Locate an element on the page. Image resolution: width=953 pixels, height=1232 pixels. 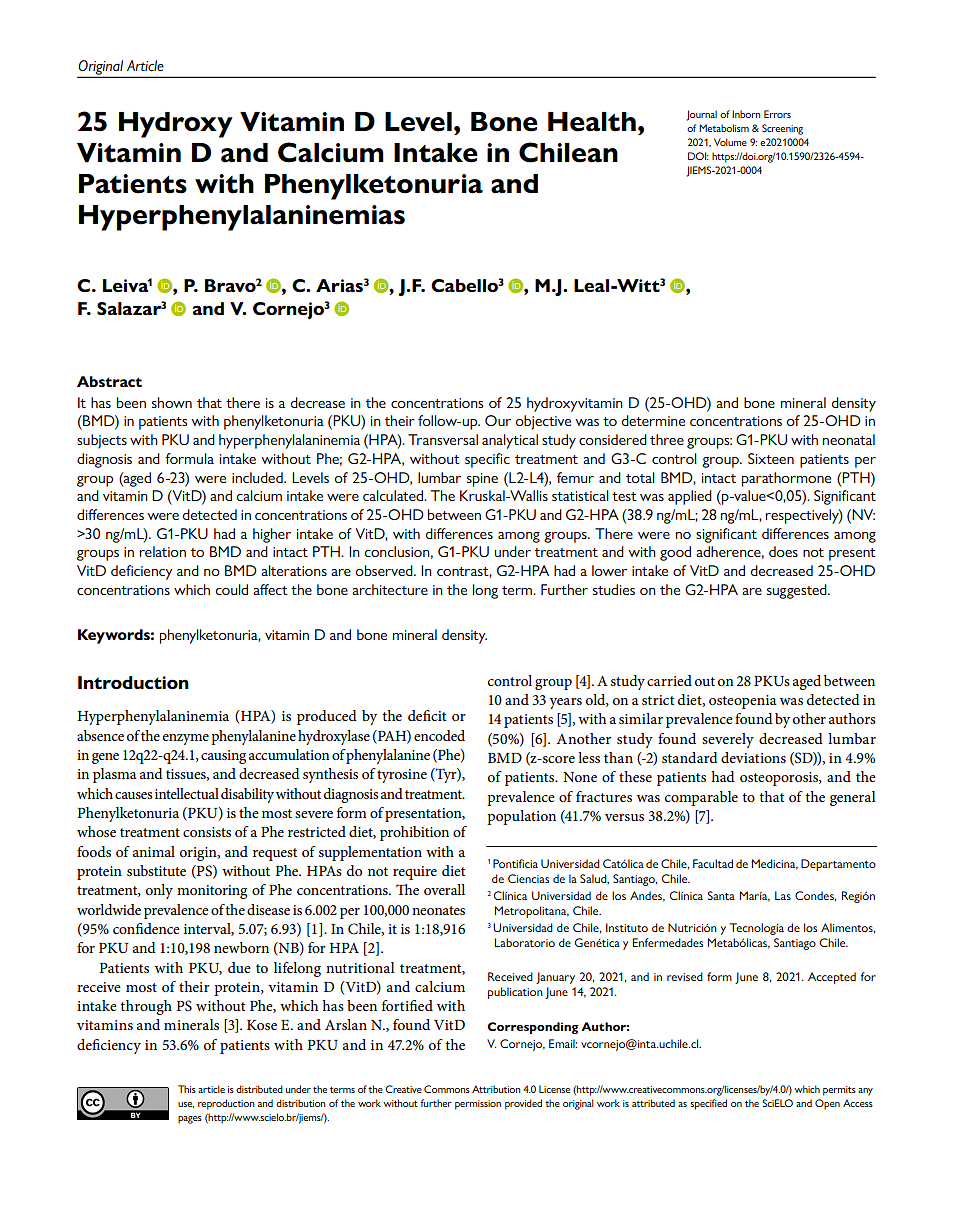
Screening is located at coordinates (782, 129).
